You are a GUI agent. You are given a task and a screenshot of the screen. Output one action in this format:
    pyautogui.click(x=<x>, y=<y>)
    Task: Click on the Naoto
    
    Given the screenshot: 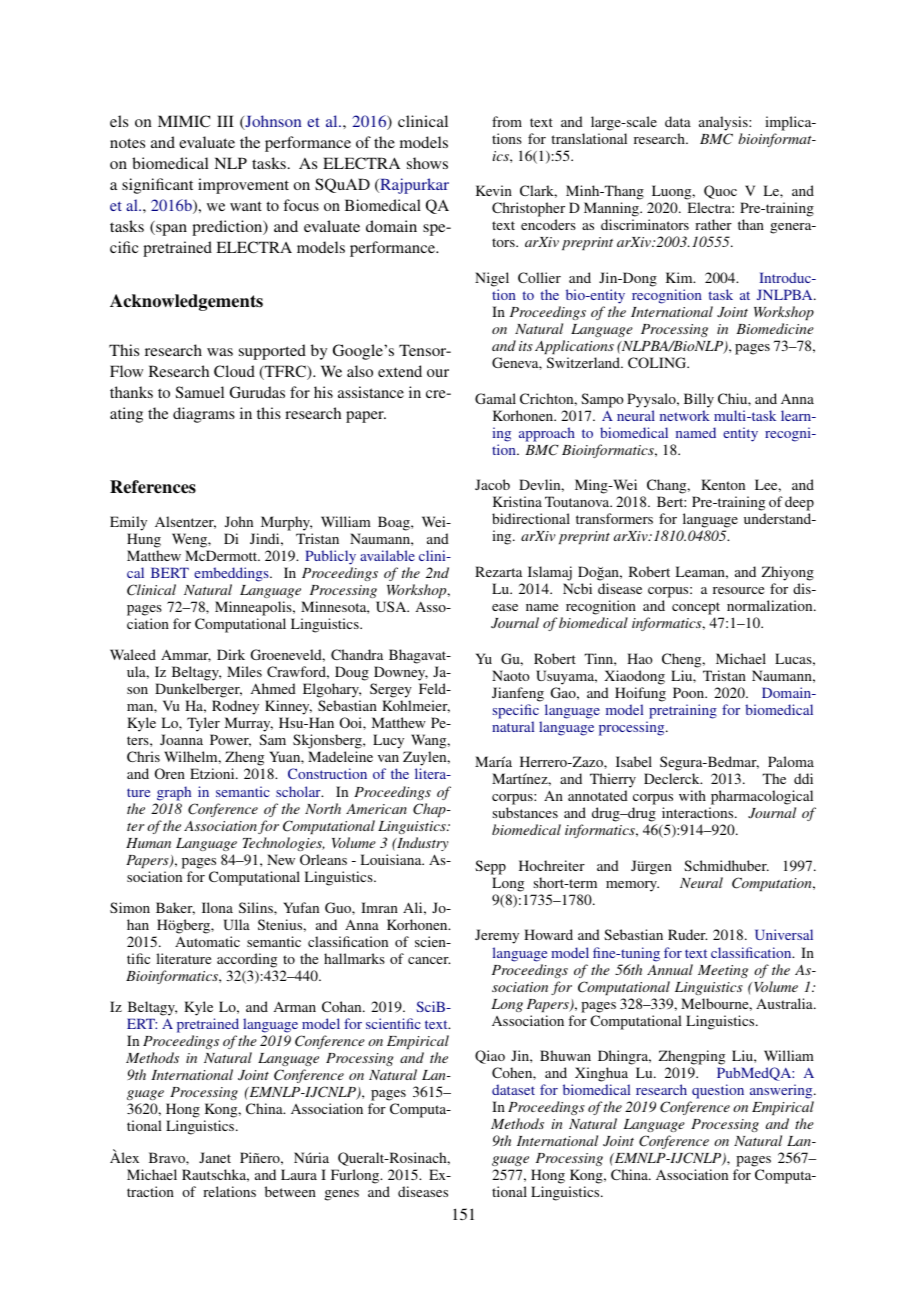 What is the action you would take?
    pyautogui.click(x=511, y=675)
